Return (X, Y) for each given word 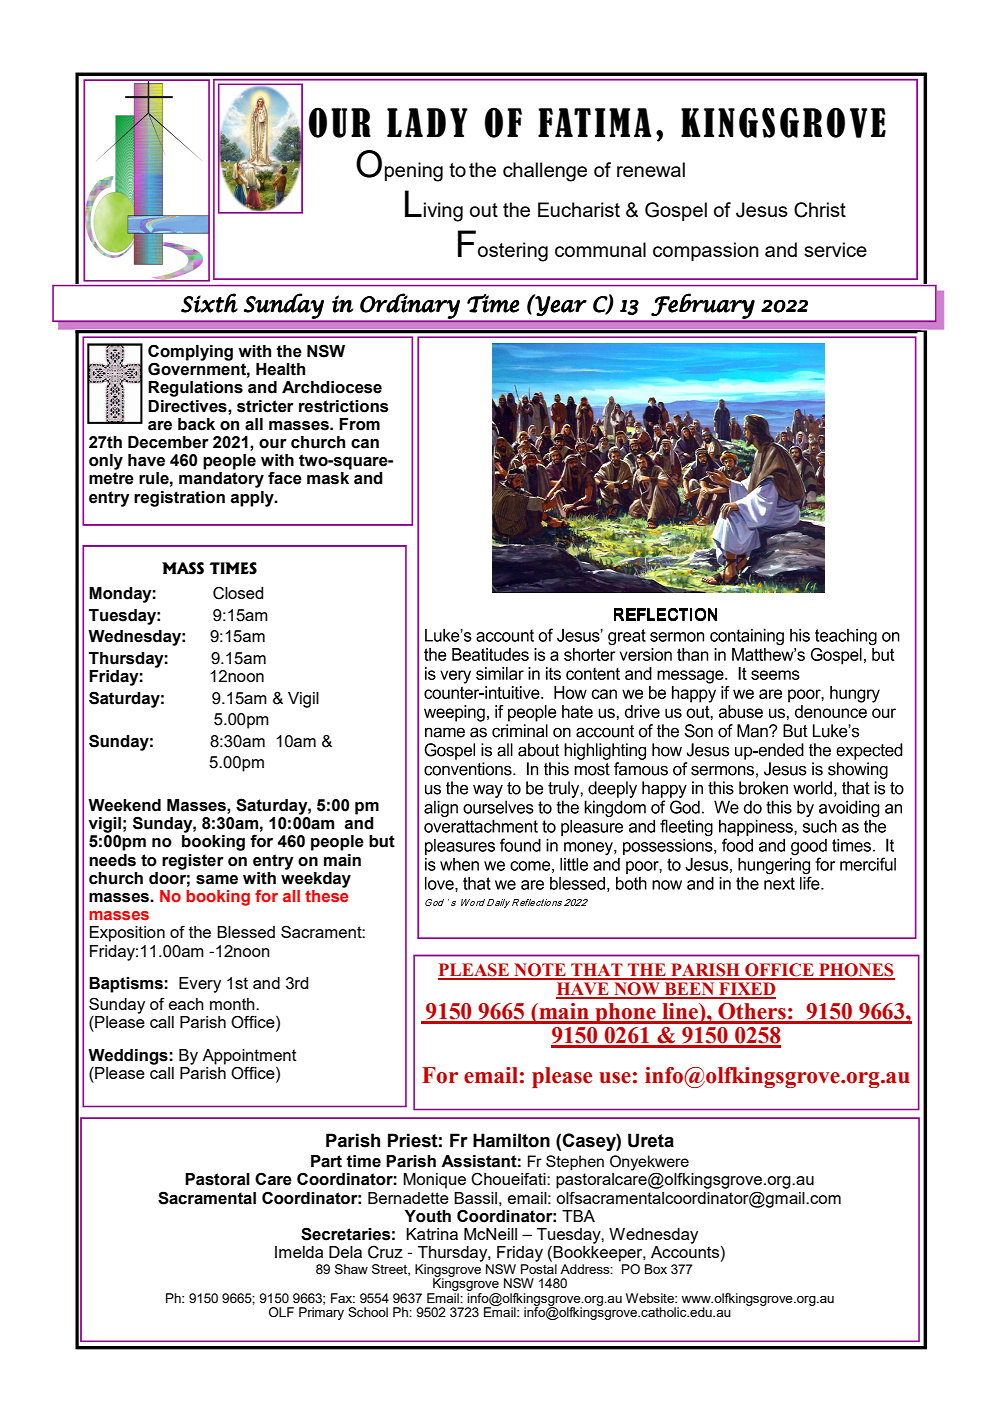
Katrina (432, 1234)
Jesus (762, 210)
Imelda (299, 1252)
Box (656, 1269)
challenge (545, 172)
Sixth (209, 303)
